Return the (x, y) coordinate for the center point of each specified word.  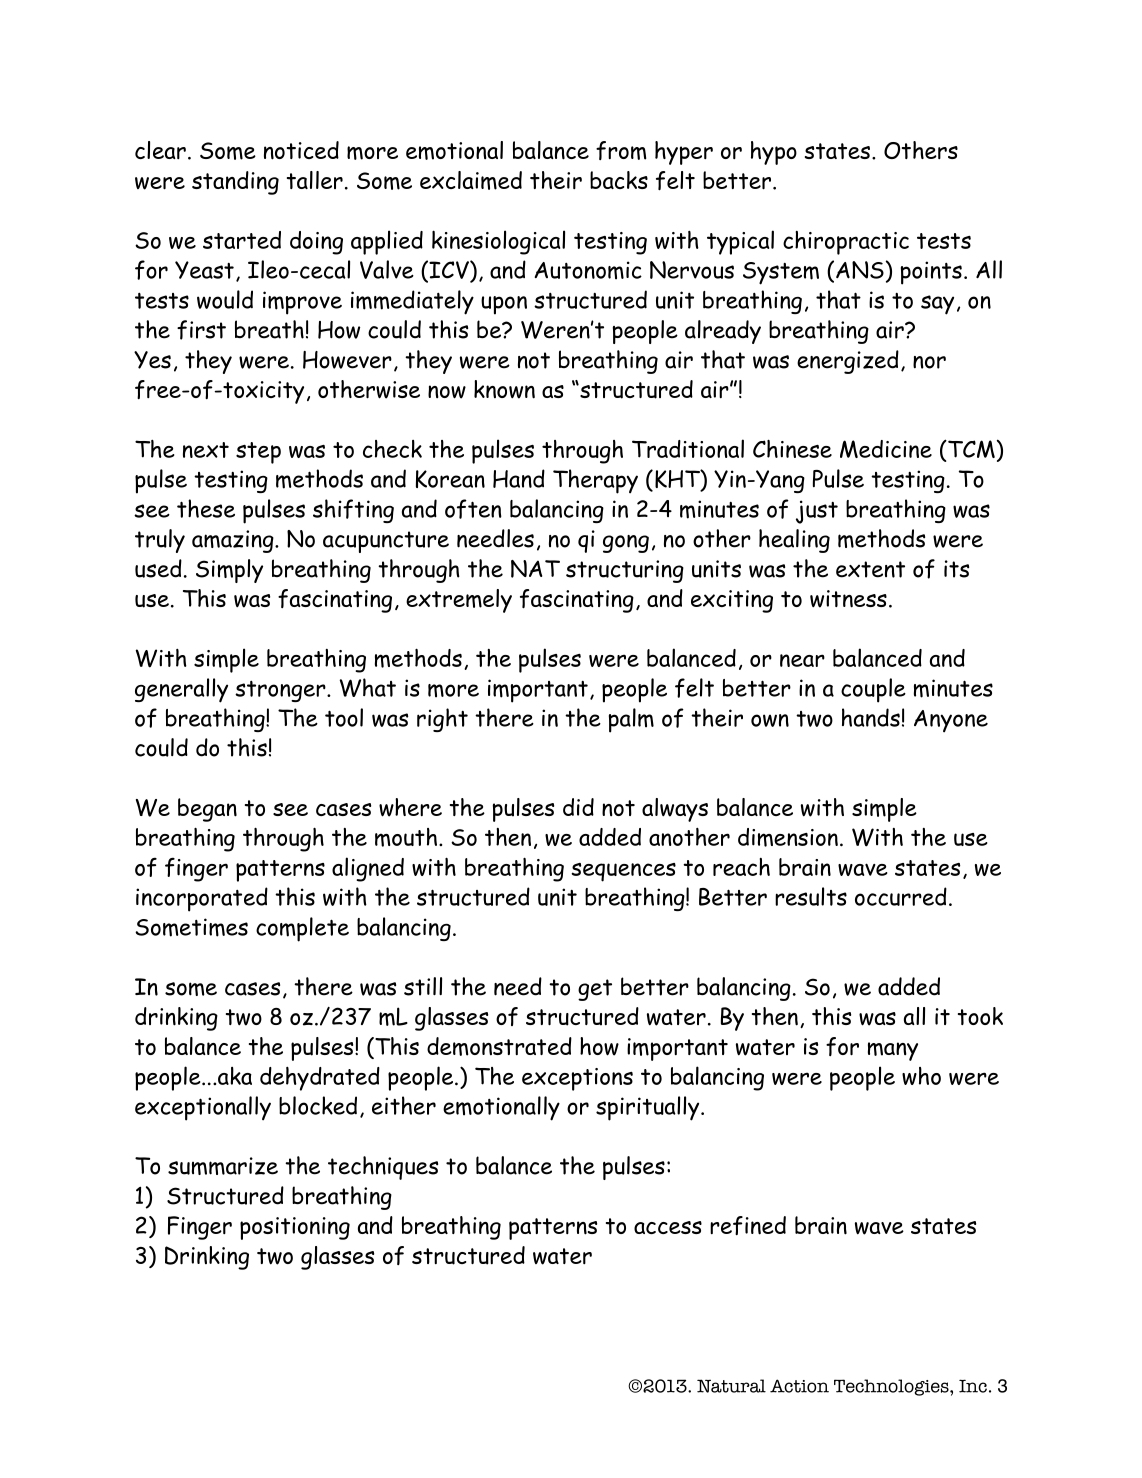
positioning (295, 1228)
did (578, 807)
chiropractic (846, 243)
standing (235, 183)
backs (619, 180)
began (207, 810)
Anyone (951, 721)
